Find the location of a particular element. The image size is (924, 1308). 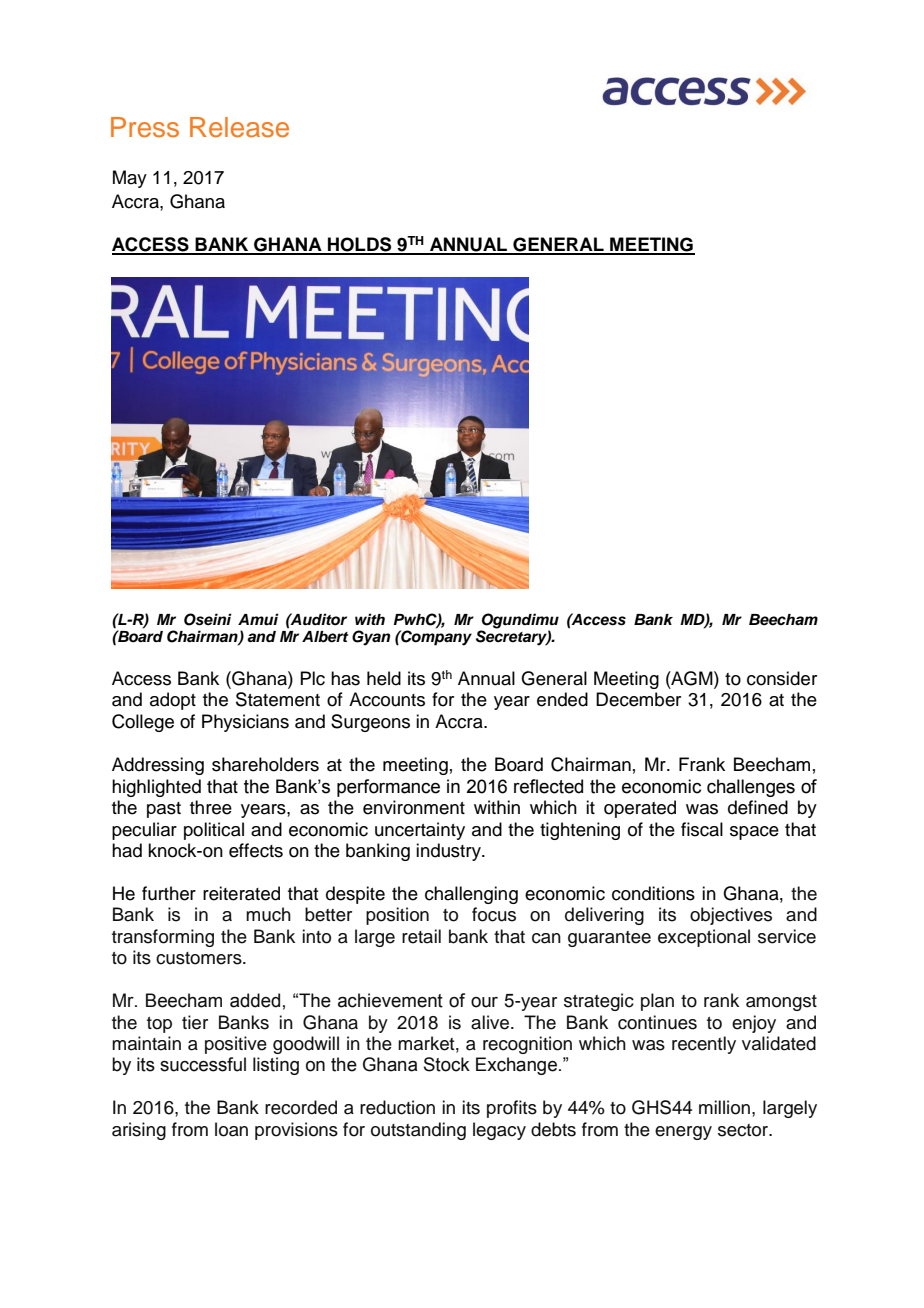

challenges is located at coordinates (751, 788).
